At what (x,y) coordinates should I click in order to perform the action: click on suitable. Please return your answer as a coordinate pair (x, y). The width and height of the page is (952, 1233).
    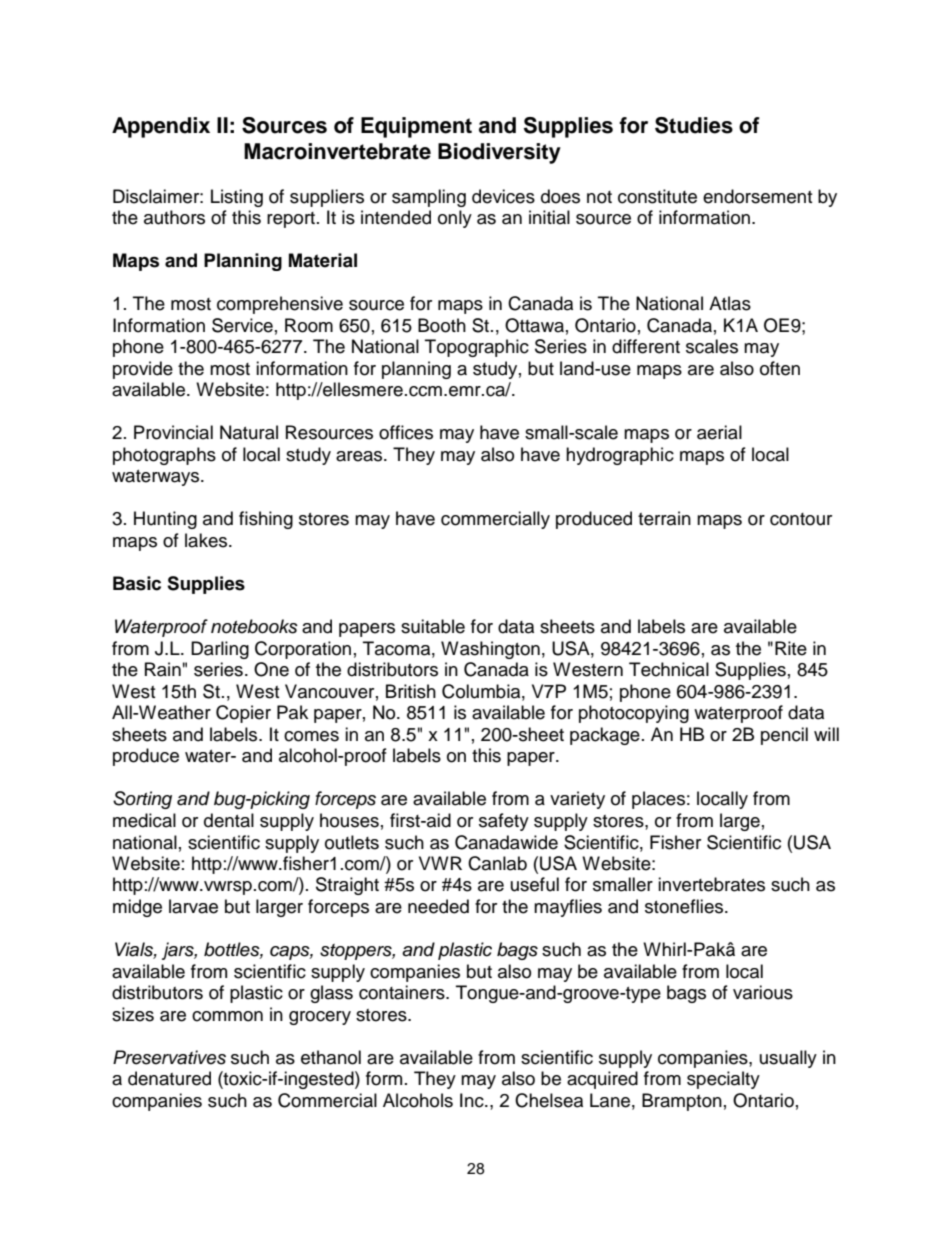
    Looking at the image, I should click on (433, 626).
